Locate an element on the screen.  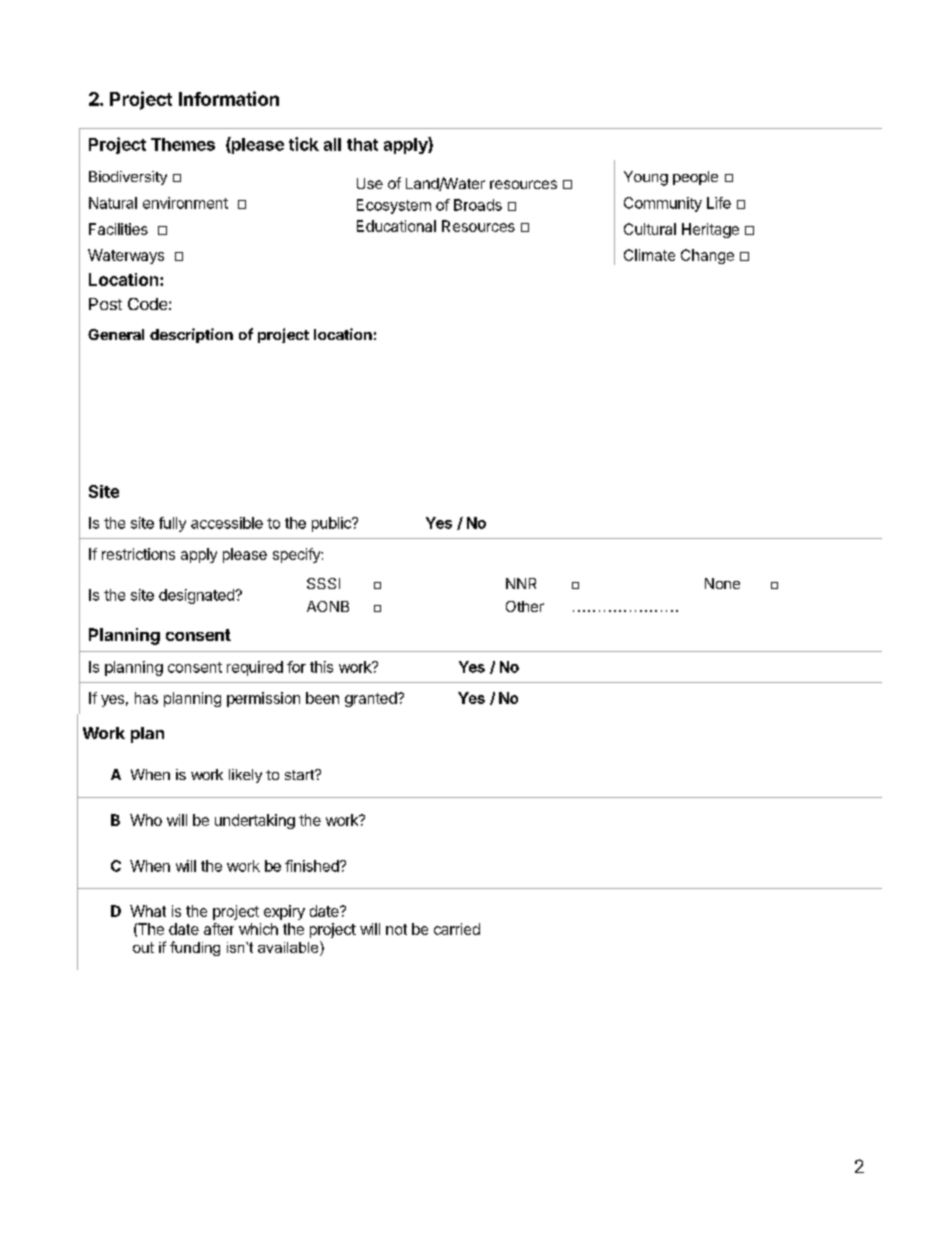
None is located at coordinates (722, 583).
